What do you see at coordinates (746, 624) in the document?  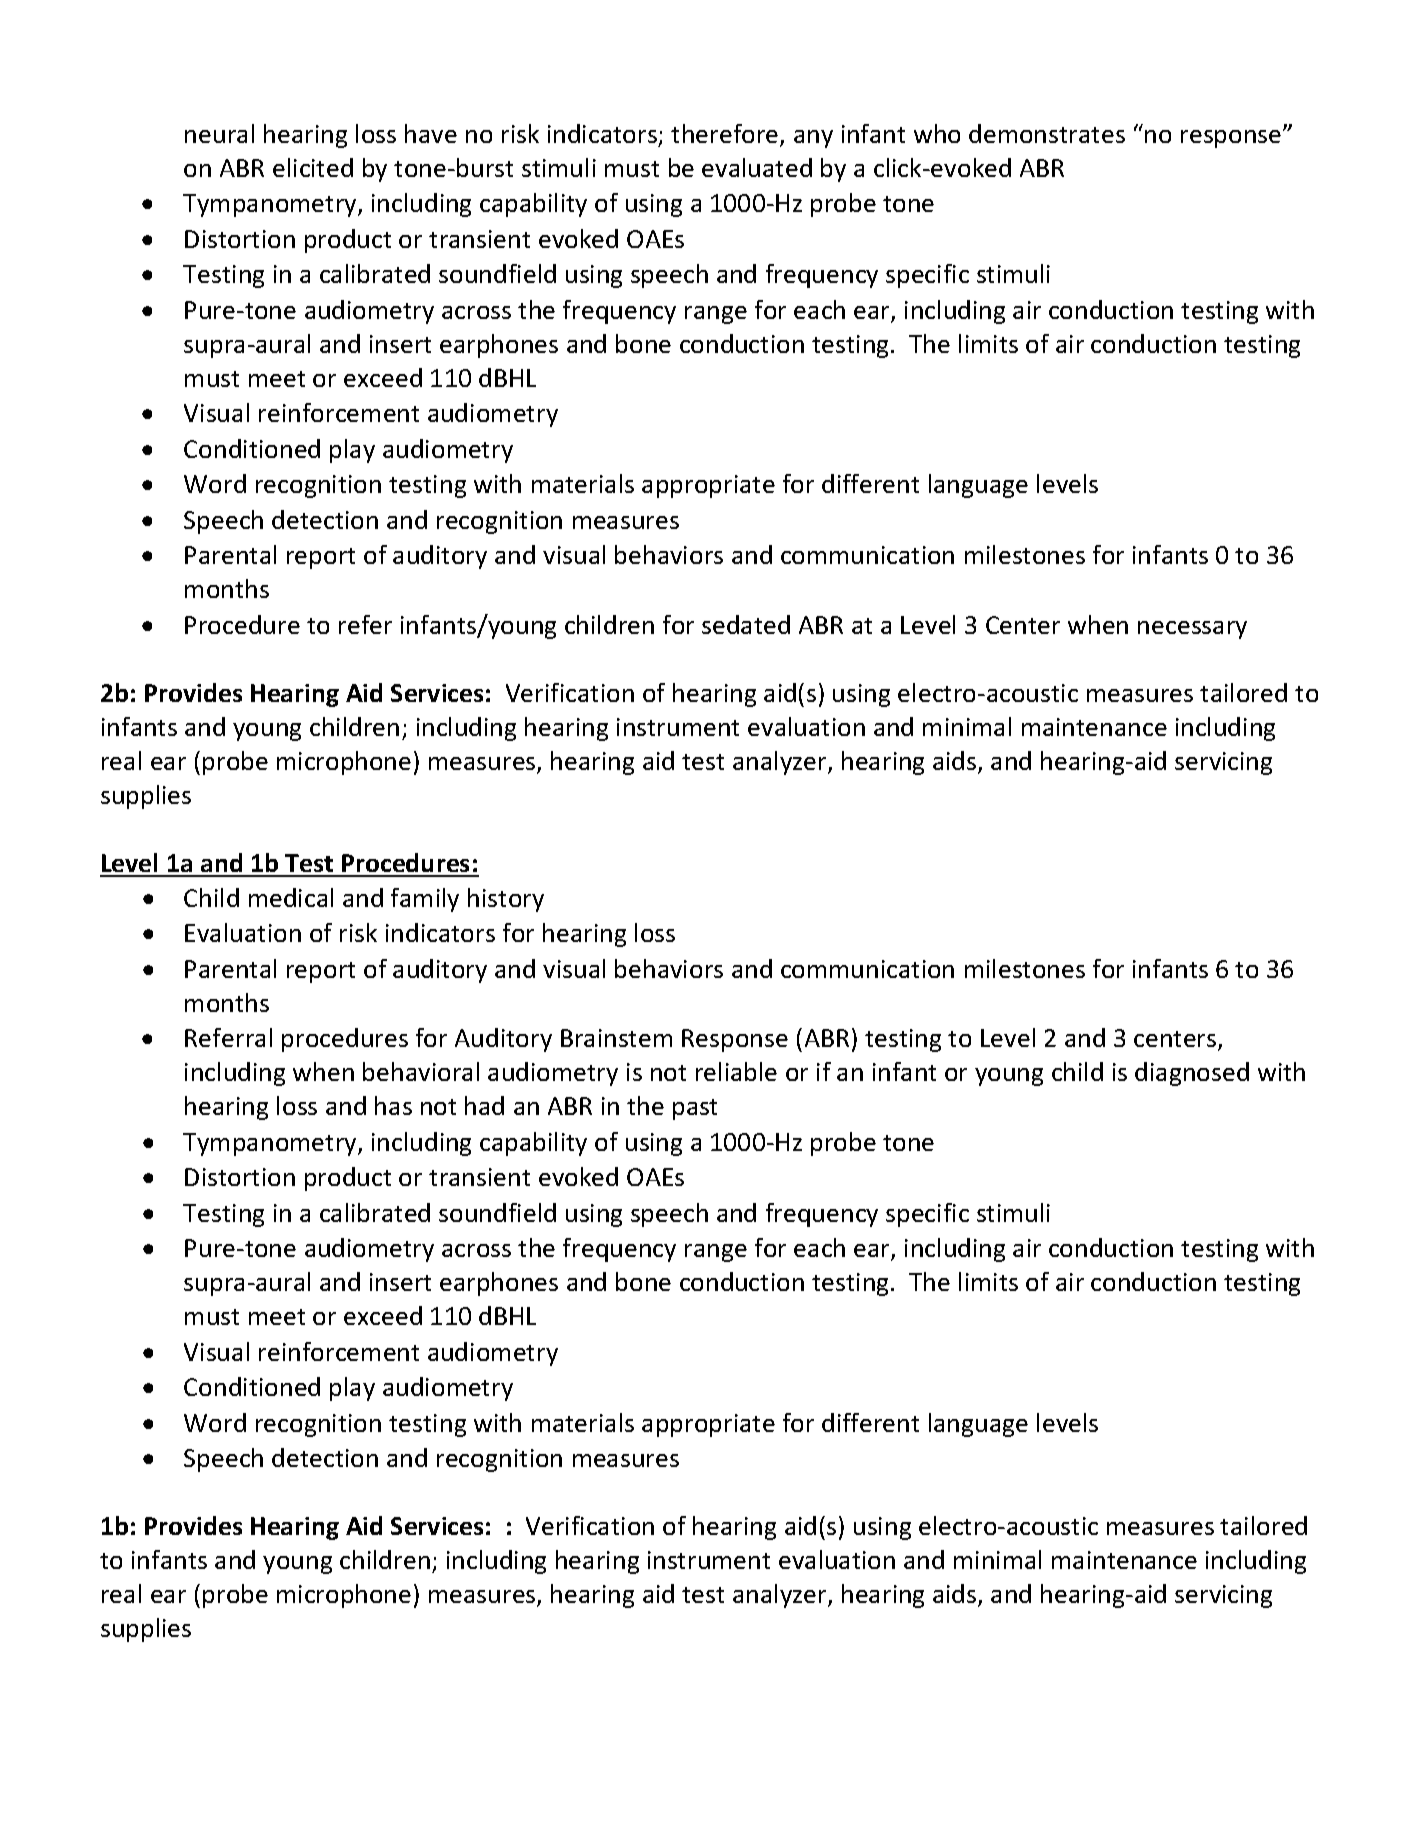 I see `sedated` at bounding box center [746, 624].
